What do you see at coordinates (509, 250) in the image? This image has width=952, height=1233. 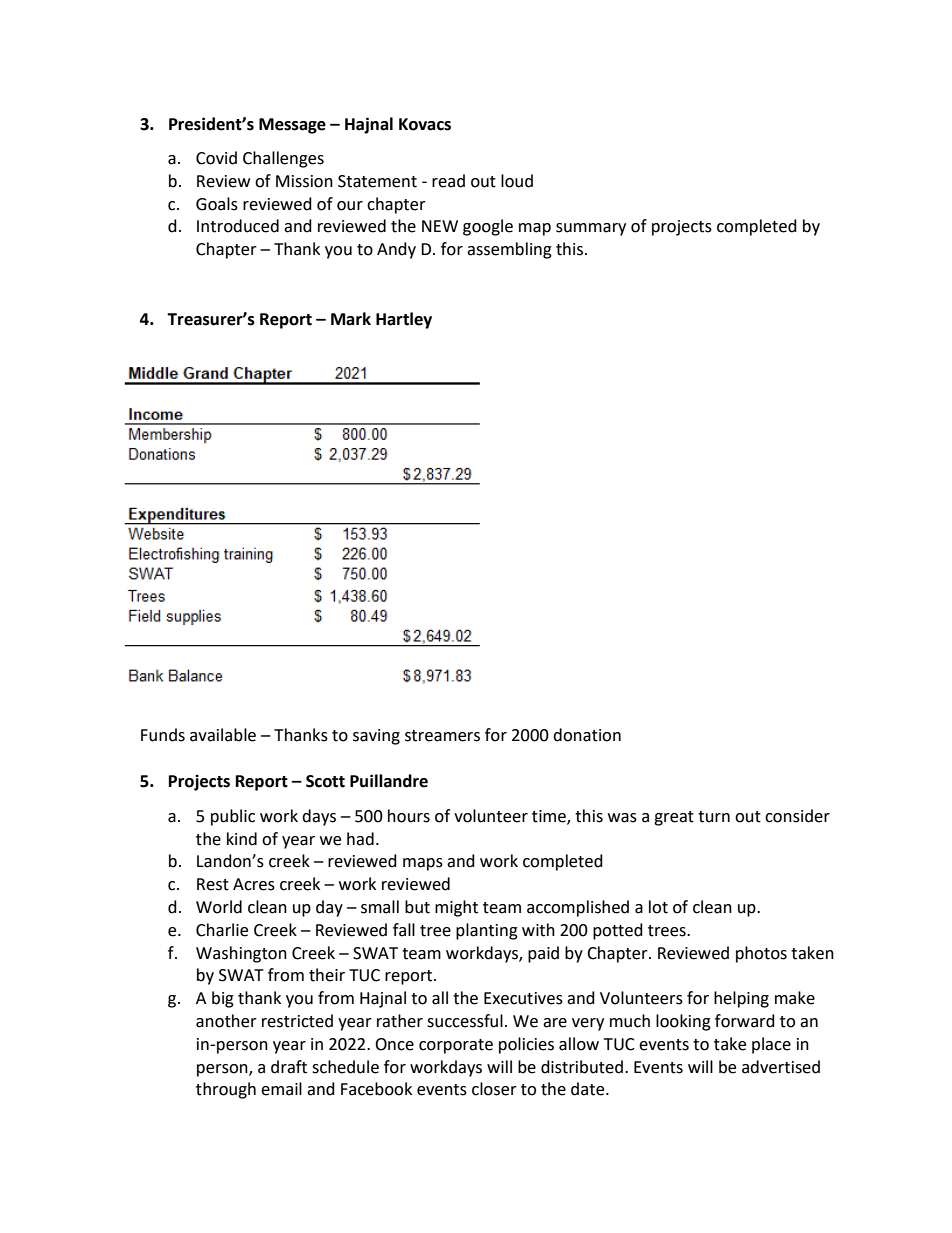 I see `assembling` at bounding box center [509, 250].
